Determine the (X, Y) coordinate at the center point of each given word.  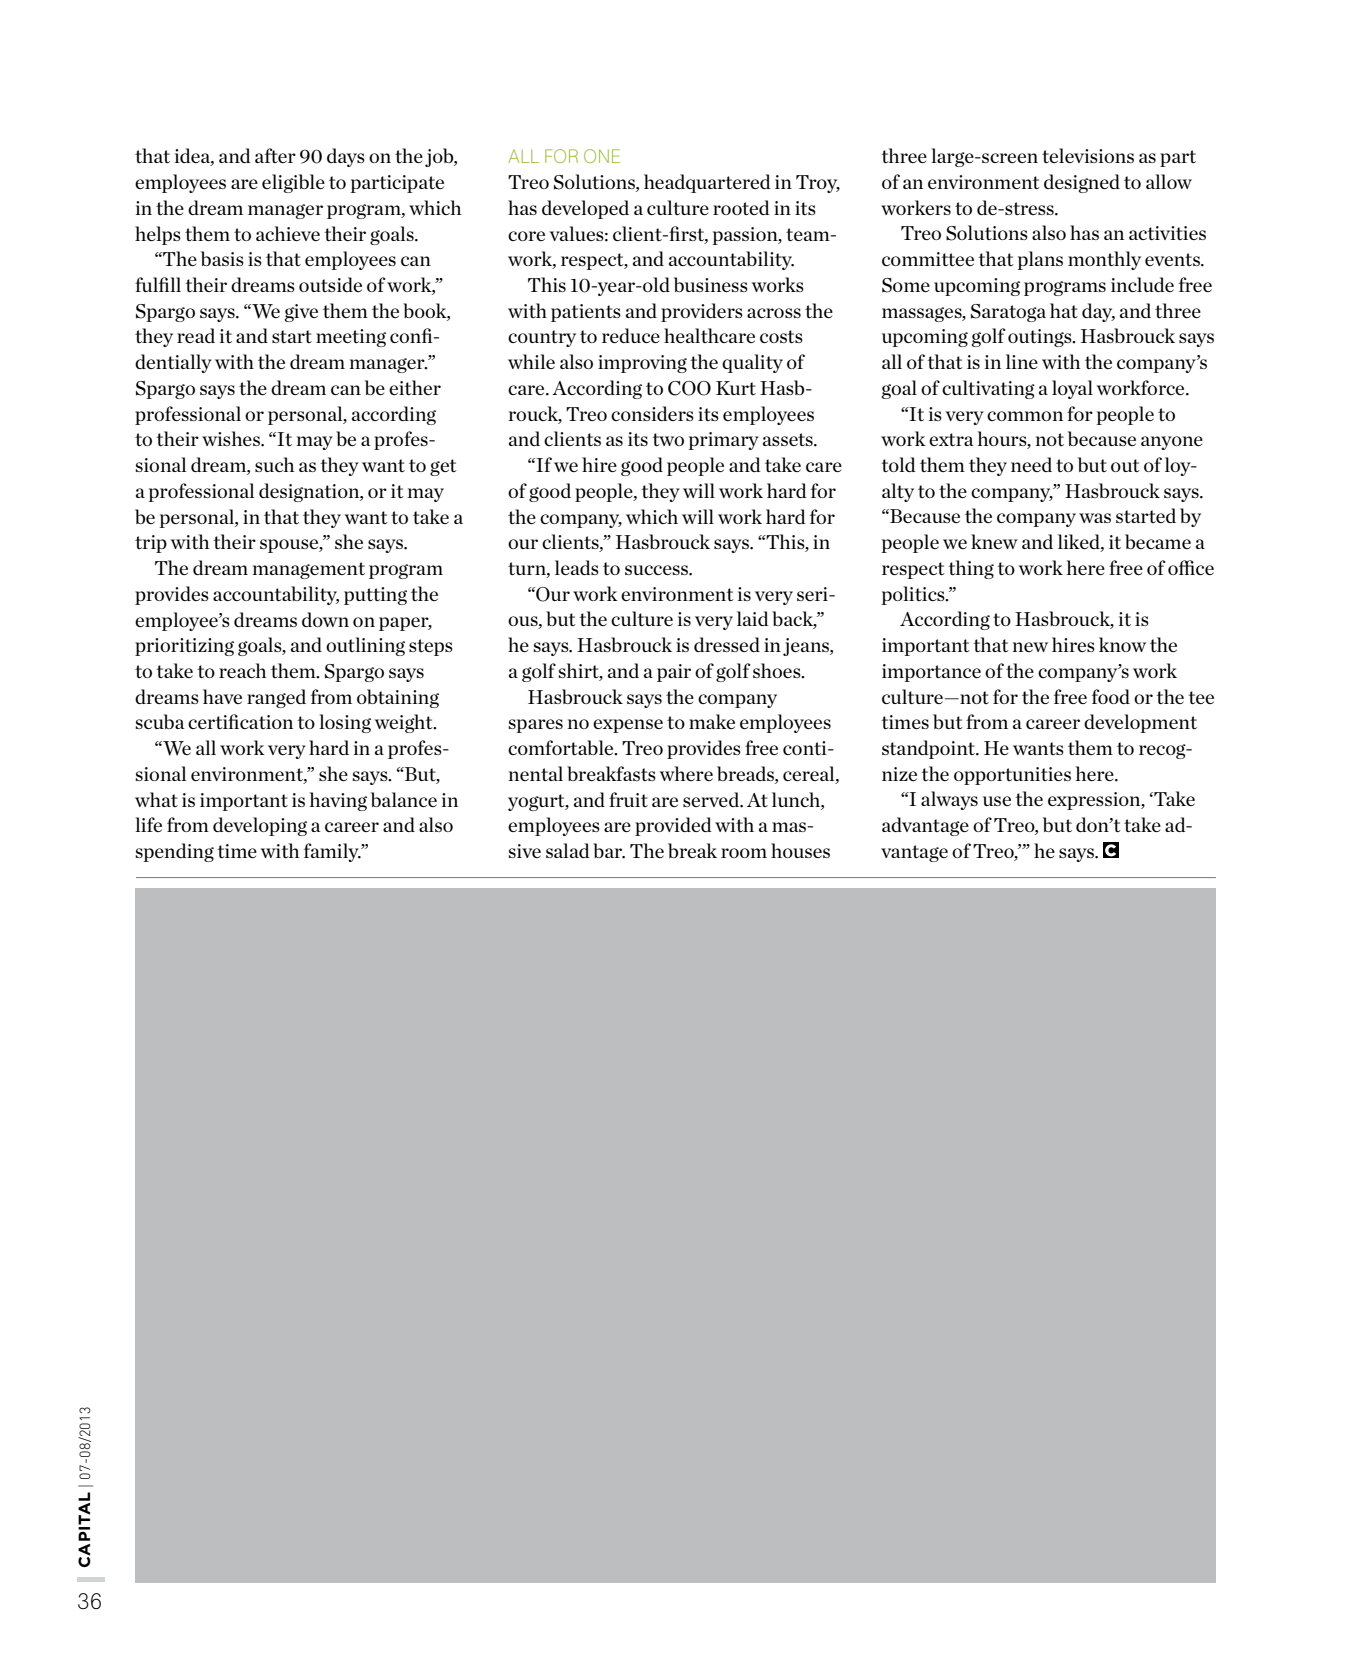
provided (673, 826)
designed (1082, 183)
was (1095, 518)
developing (260, 826)
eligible (293, 183)
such (275, 464)
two (668, 439)
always (949, 800)
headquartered (707, 183)
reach (243, 670)
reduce (631, 335)
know (1122, 644)
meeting (351, 338)
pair (674, 673)
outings (1041, 338)
